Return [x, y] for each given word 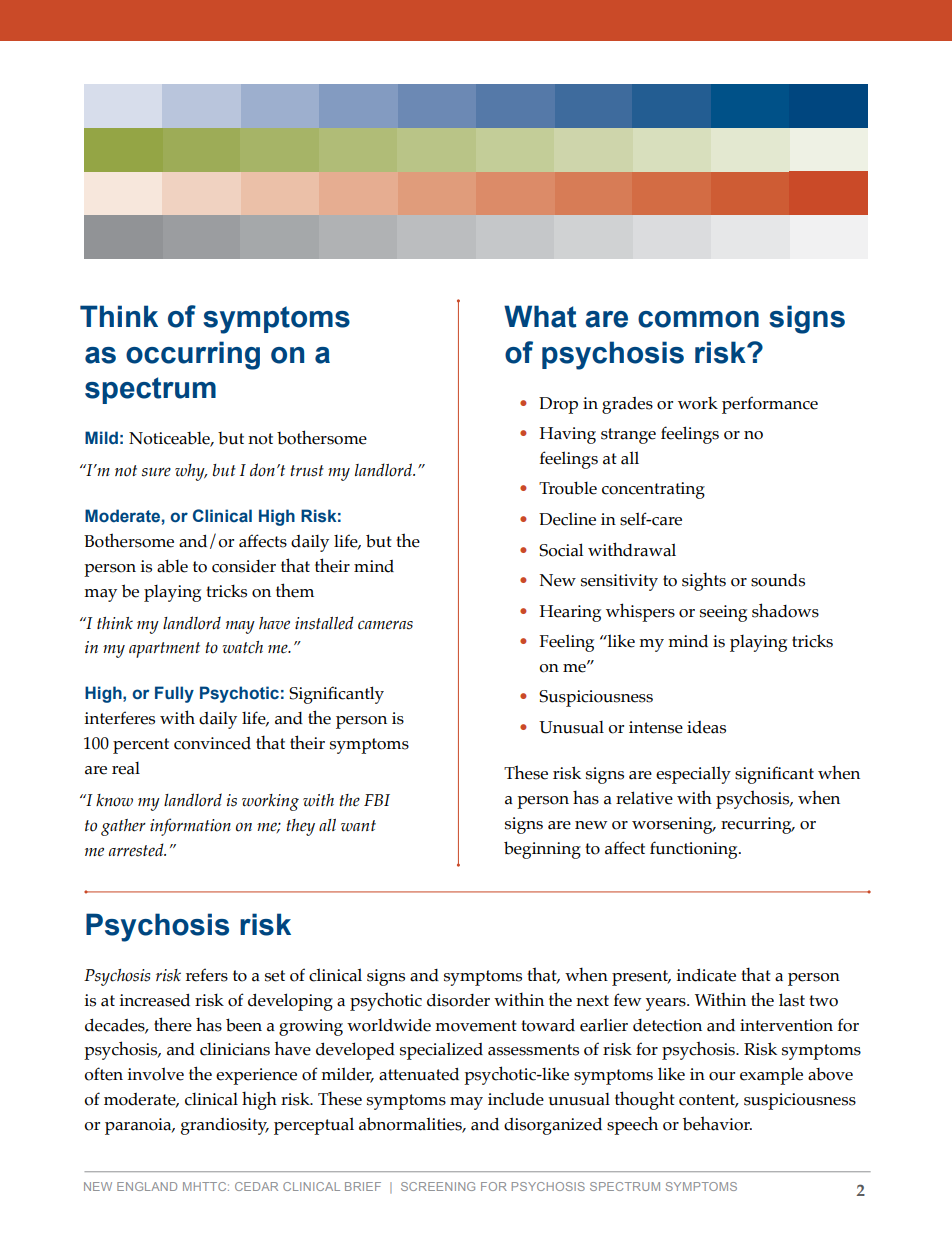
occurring [193, 355]
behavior [717, 1123]
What [540, 316]
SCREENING [438, 1186]
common [698, 319]
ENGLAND [147, 1186]
